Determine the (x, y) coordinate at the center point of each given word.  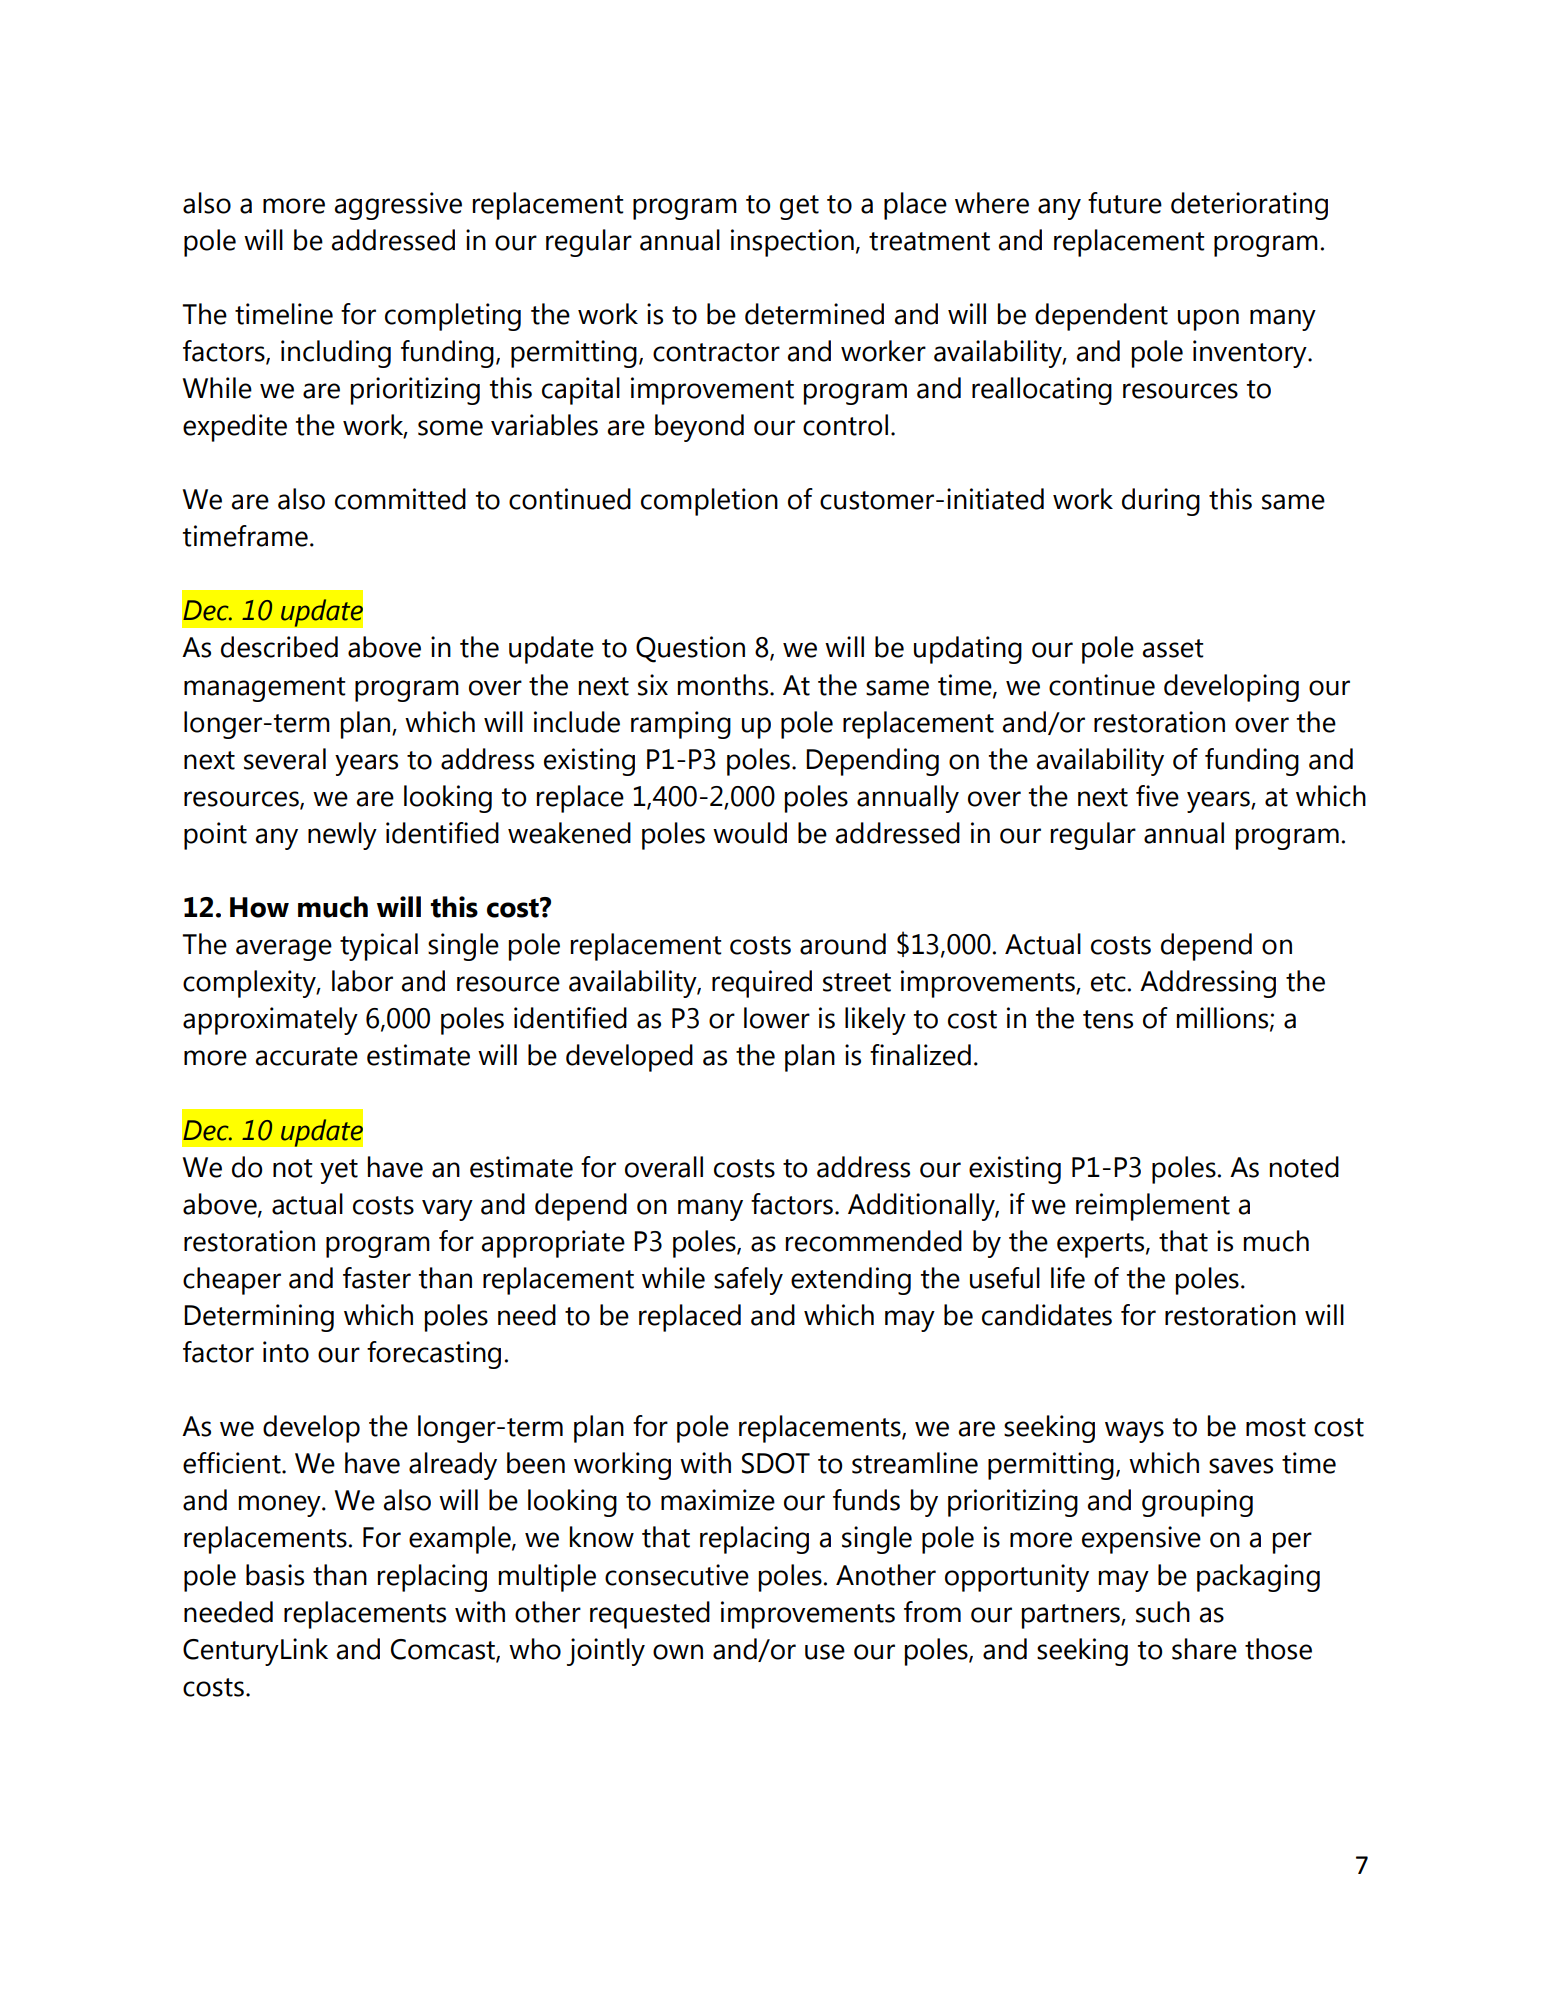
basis (275, 1575)
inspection (792, 243)
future (1125, 203)
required (762, 984)
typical (379, 947)
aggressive (398, 206)
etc (1108, 982)
